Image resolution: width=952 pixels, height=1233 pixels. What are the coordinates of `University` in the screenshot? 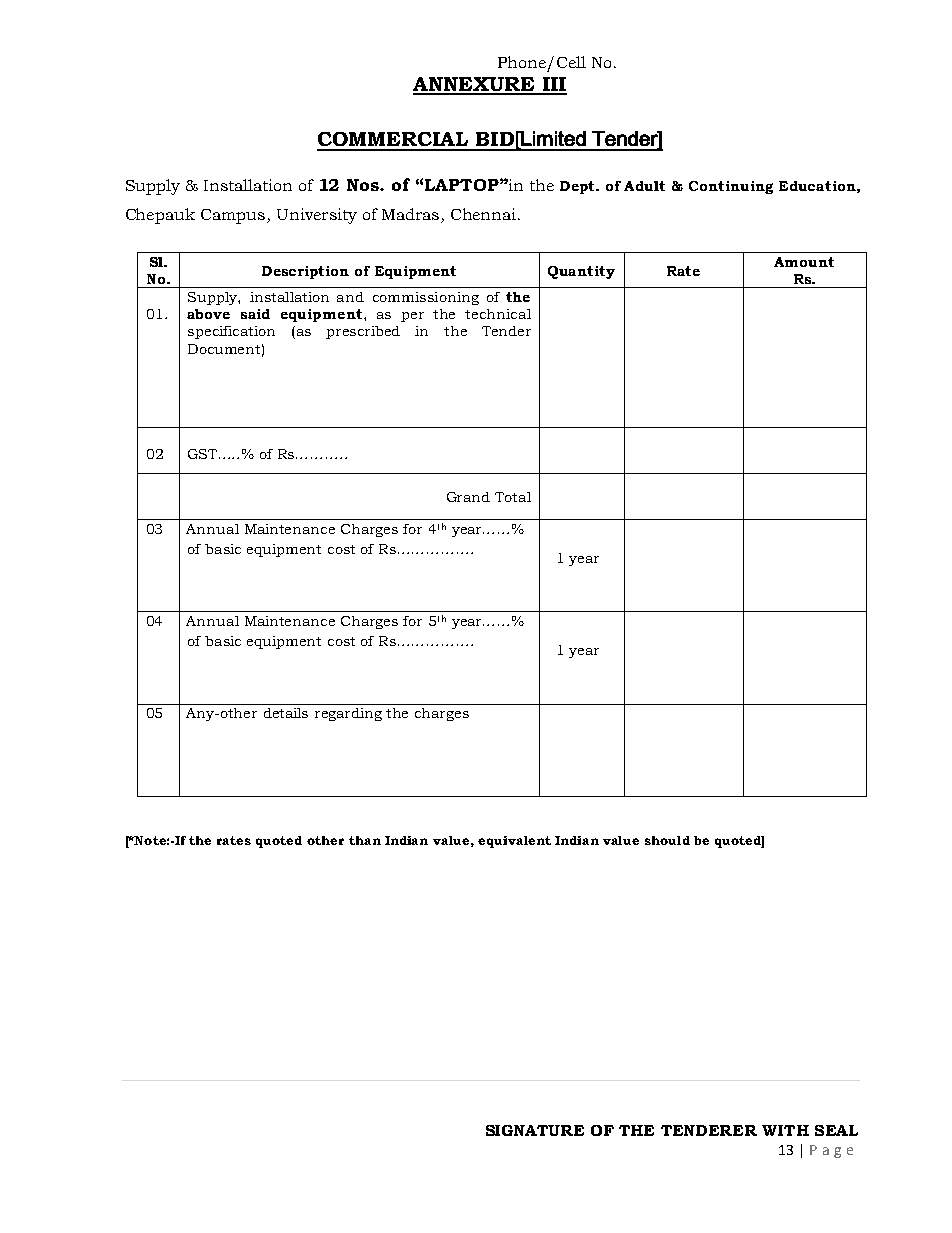 It's located at (317, 216).
